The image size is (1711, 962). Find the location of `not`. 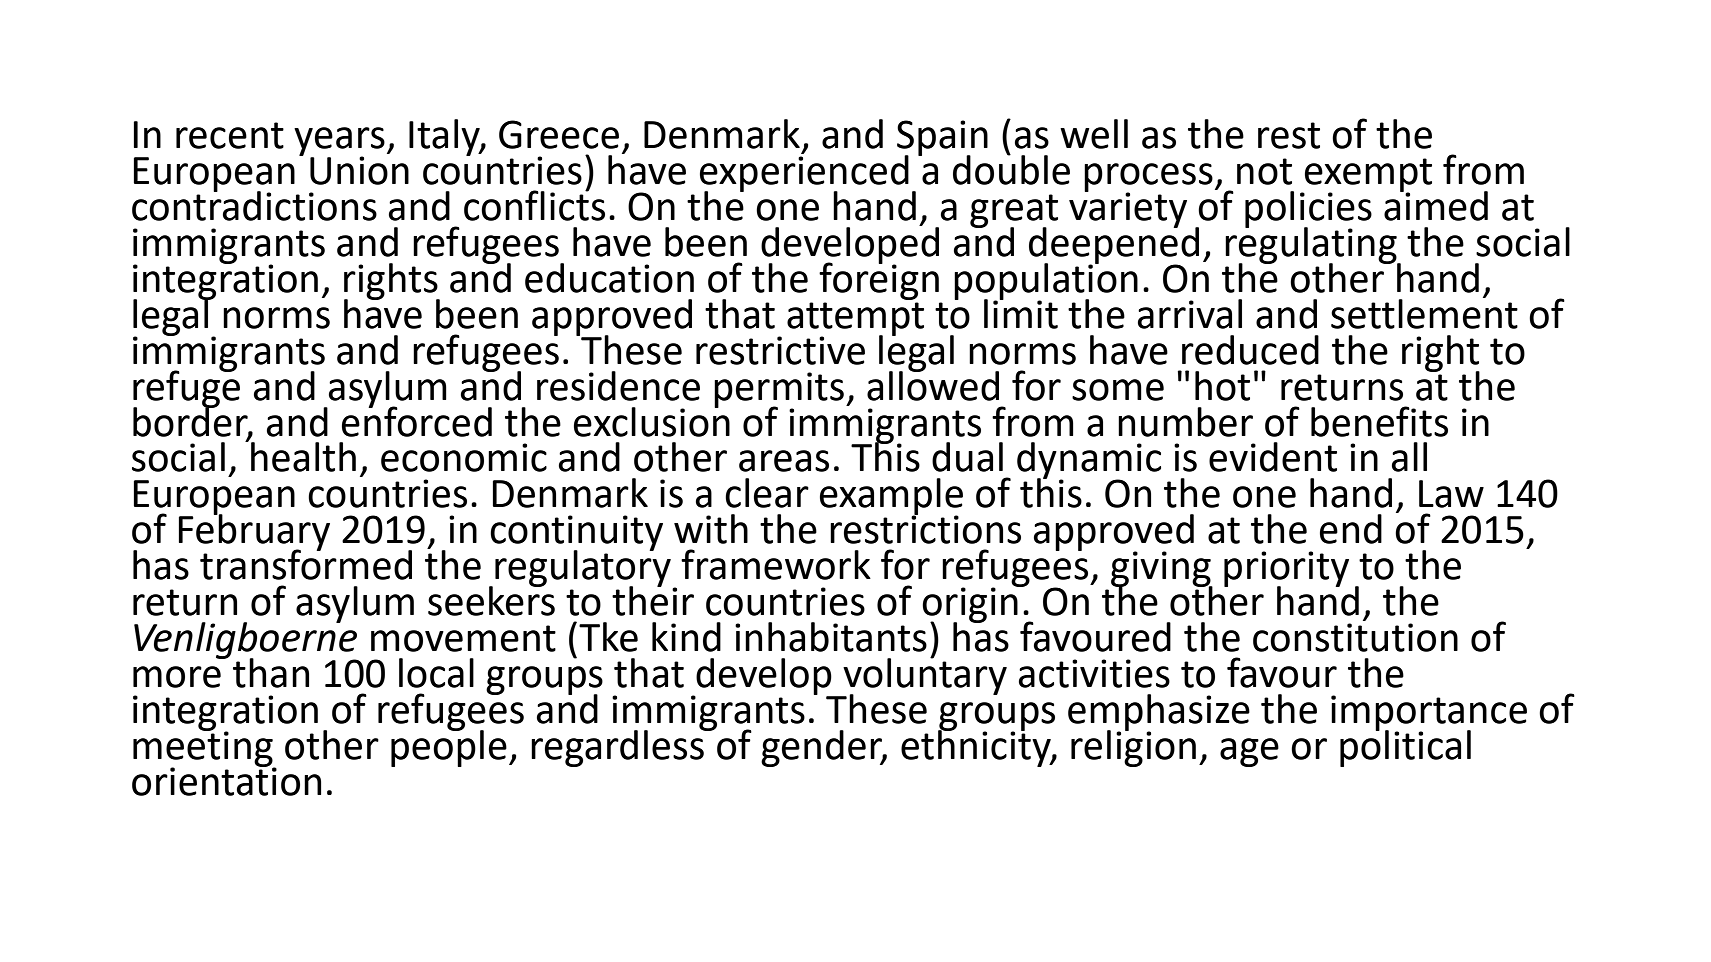

not is located at coordinates (1264, 171).
